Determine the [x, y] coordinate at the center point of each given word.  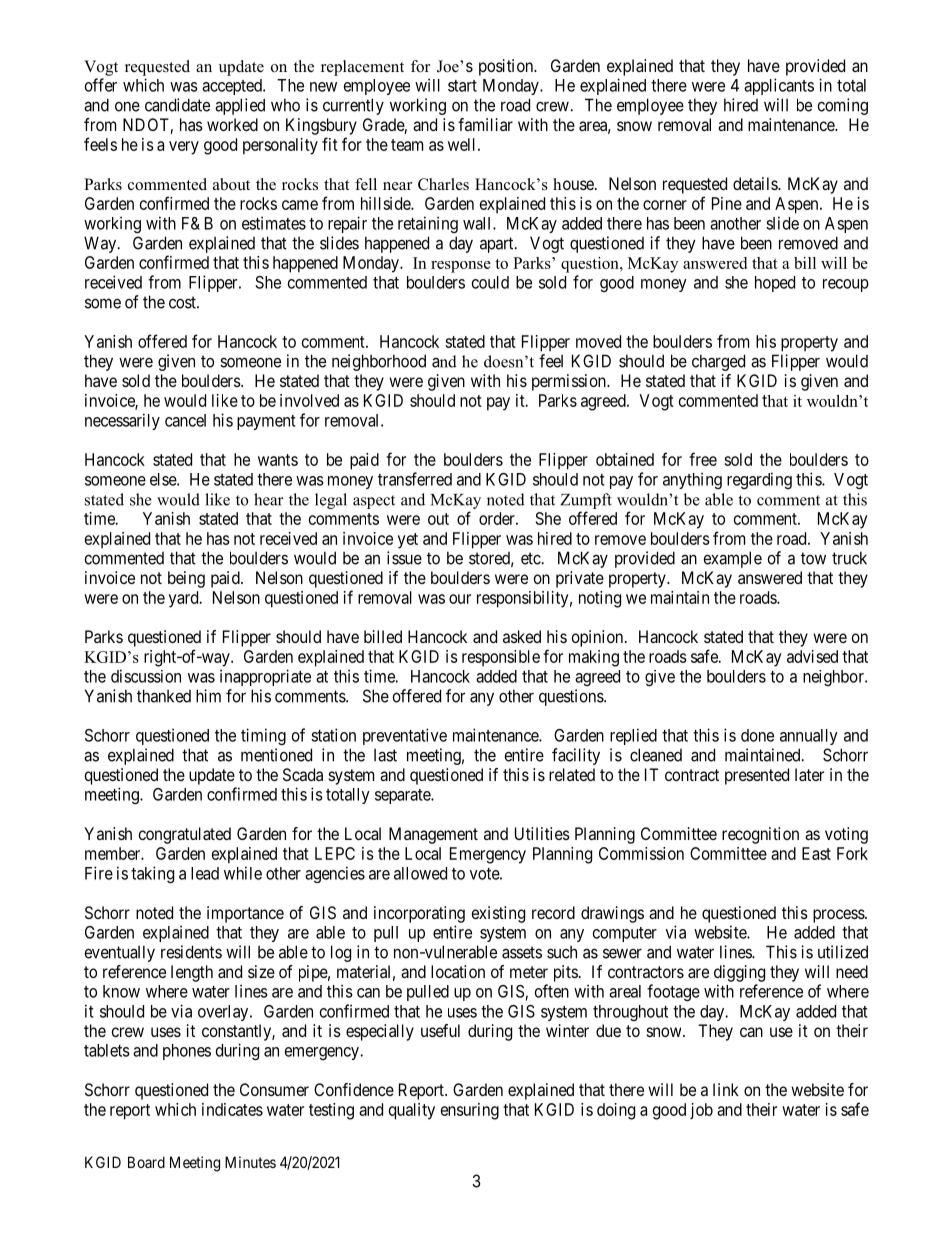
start [462, 86]
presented [757, 776]
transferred [415, 479]
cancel [185, 420]
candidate [177, 105]
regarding [759, 480]
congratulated [185, 835]
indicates [232, 1109]
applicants [779, 86]
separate [403, 796]
